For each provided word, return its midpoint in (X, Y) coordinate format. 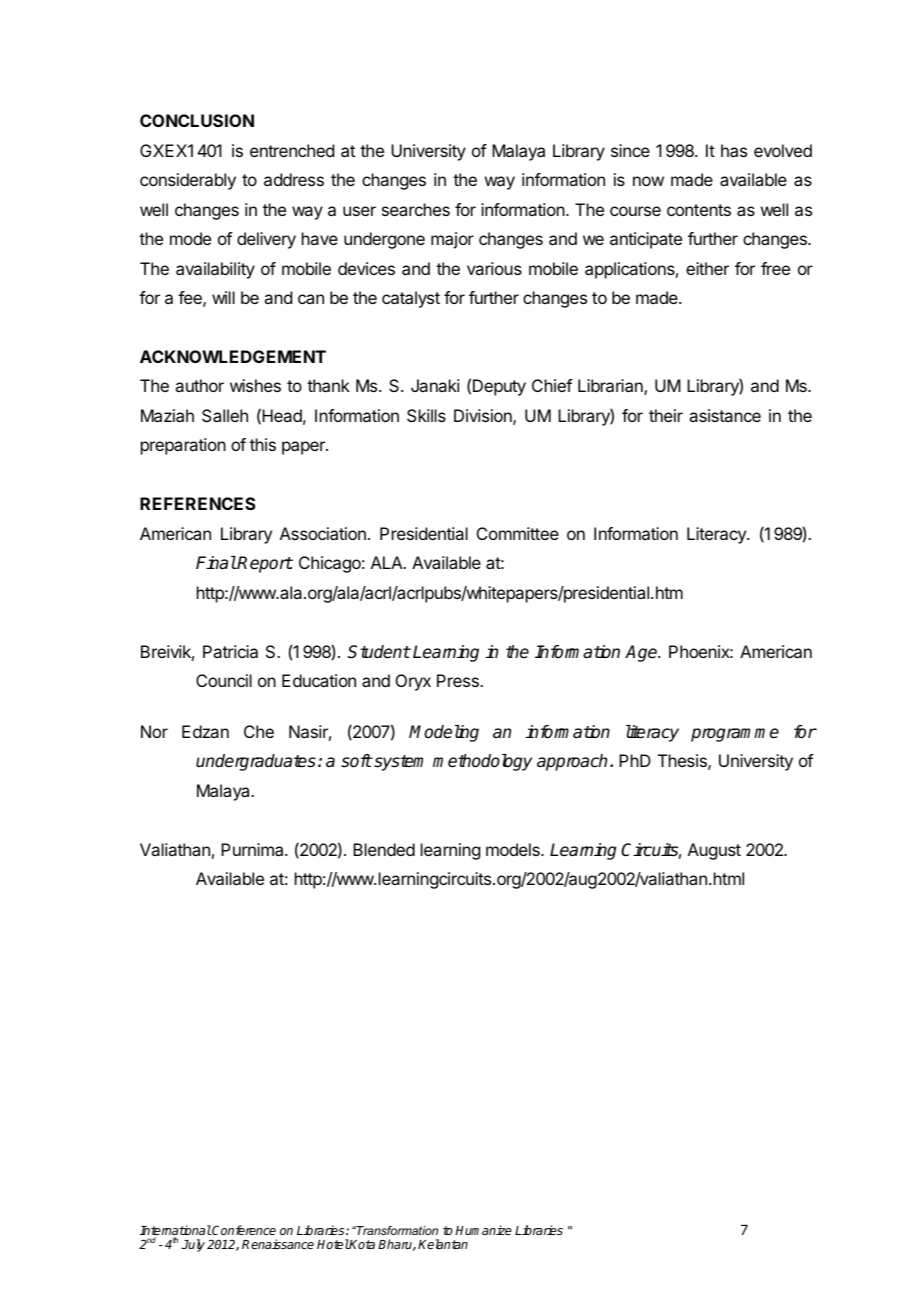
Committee (518, 533)
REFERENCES (198, 503)
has (734, 150)
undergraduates (256, 762)
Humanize (483, 1230)
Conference (244, 1230)
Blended (384, 849)
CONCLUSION (197, 120)
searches (416, 209)
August (714, 851)
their (666, 415)
